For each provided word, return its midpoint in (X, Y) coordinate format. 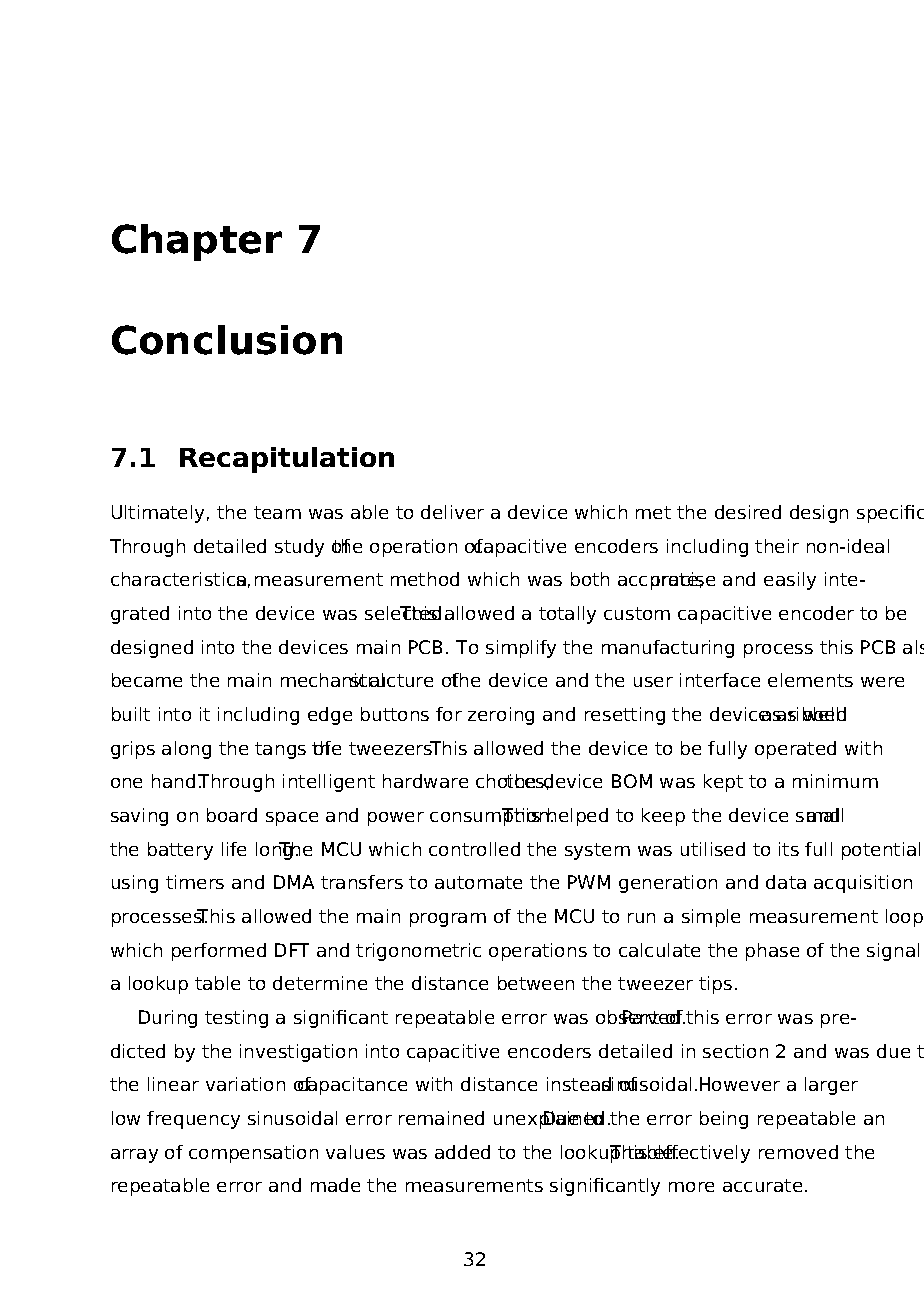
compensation (253, 1154)
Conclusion (227, 340)
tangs (280, 750)
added (462, 1152)
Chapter (197, 242)
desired (748, 512)
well (822, 714)
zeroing (501, 716)
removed (798, 1152)
